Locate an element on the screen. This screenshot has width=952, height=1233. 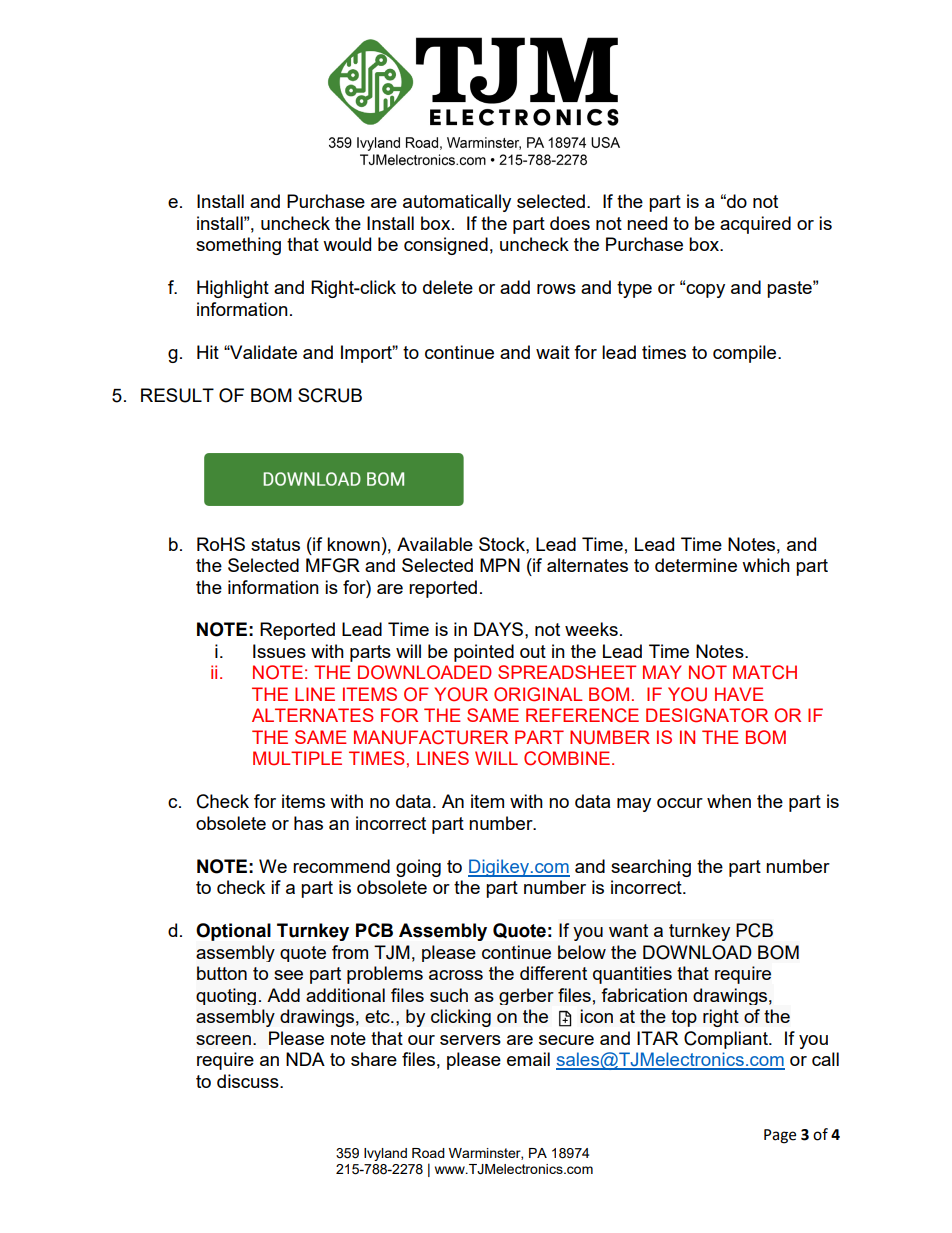
Page is located at coordinates (780, 1136).
